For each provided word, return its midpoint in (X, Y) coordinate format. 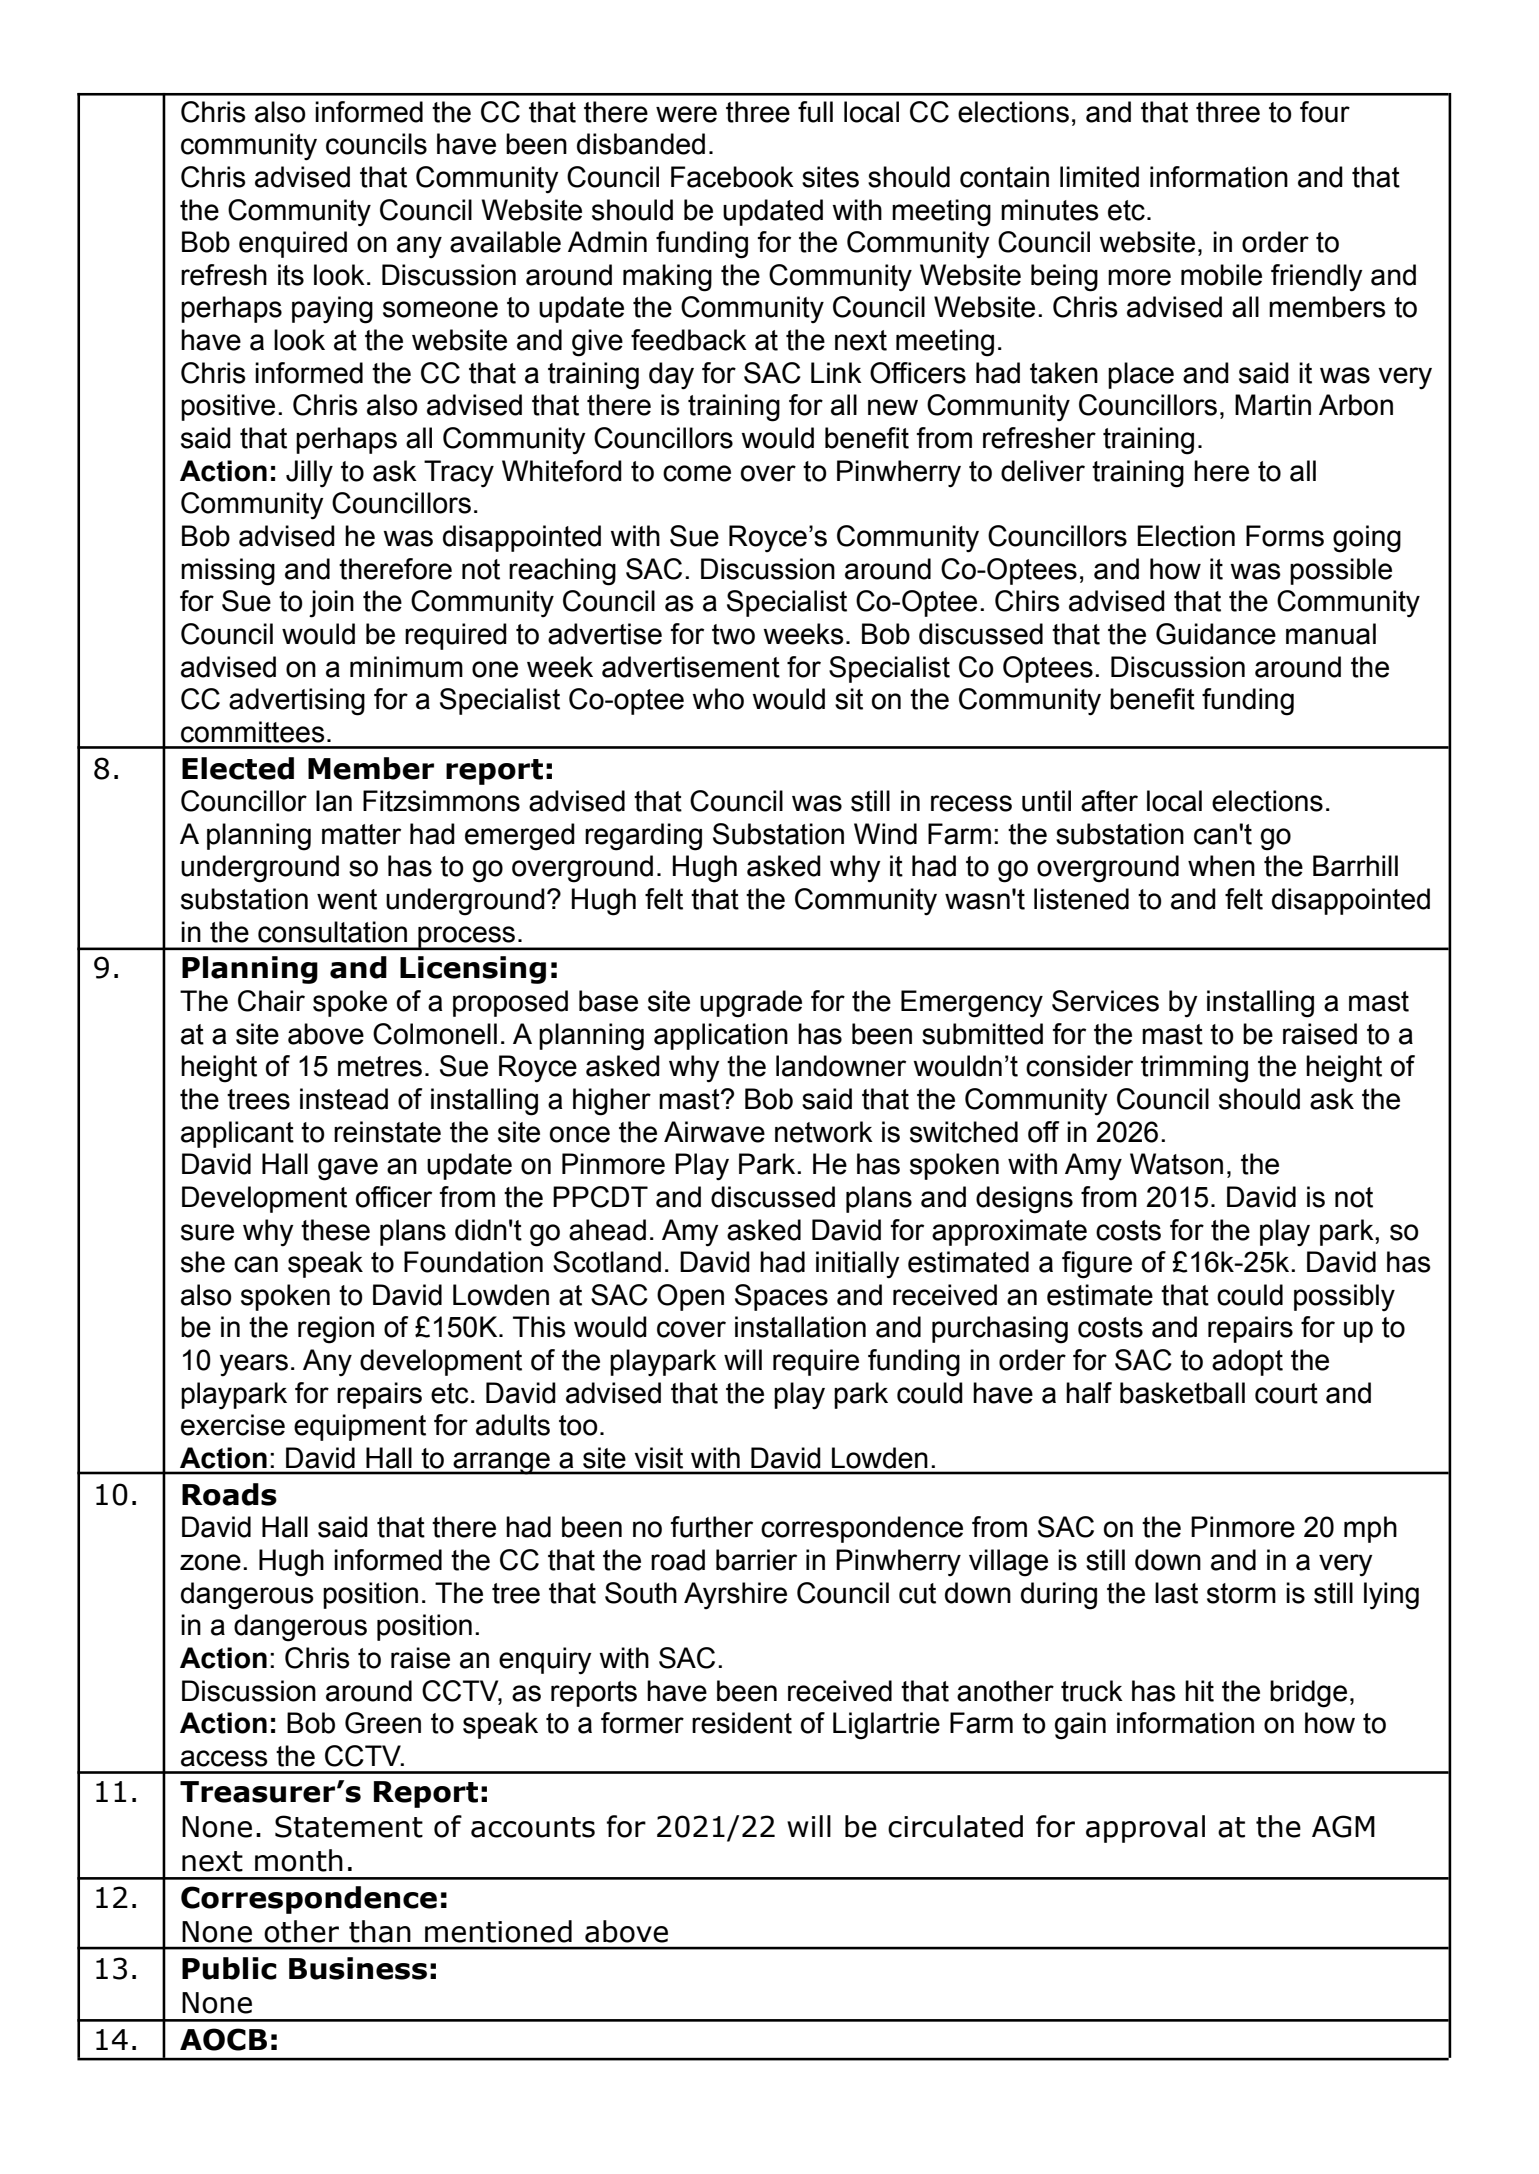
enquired (293, 244)
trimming (1194, 1069)
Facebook (732, 177)
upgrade (751, 1004)
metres (380, 1066)
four (1325, 112)
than (380, 1931)
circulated (955, 1826)
